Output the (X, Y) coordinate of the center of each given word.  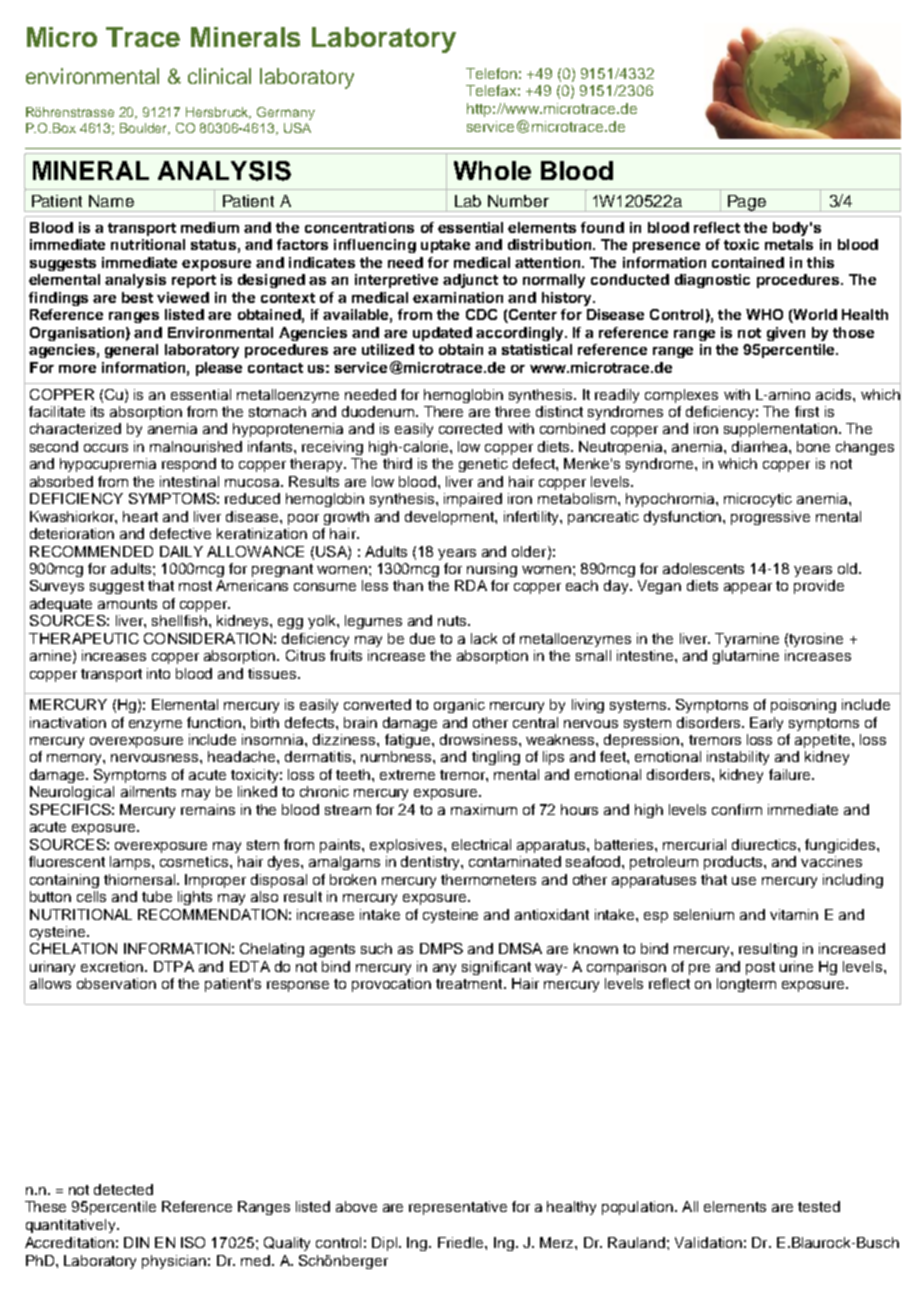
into (158, 673)
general (131, 351)
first (807, 411)
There (443, 411)
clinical (219, 76)
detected (123, 1189)
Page (747, 203)
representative (458, 1208)
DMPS (441, 948)
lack (484, 638)
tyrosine (816, 640)
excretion (113, 966)
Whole (492, 170)
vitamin (794, 914)
